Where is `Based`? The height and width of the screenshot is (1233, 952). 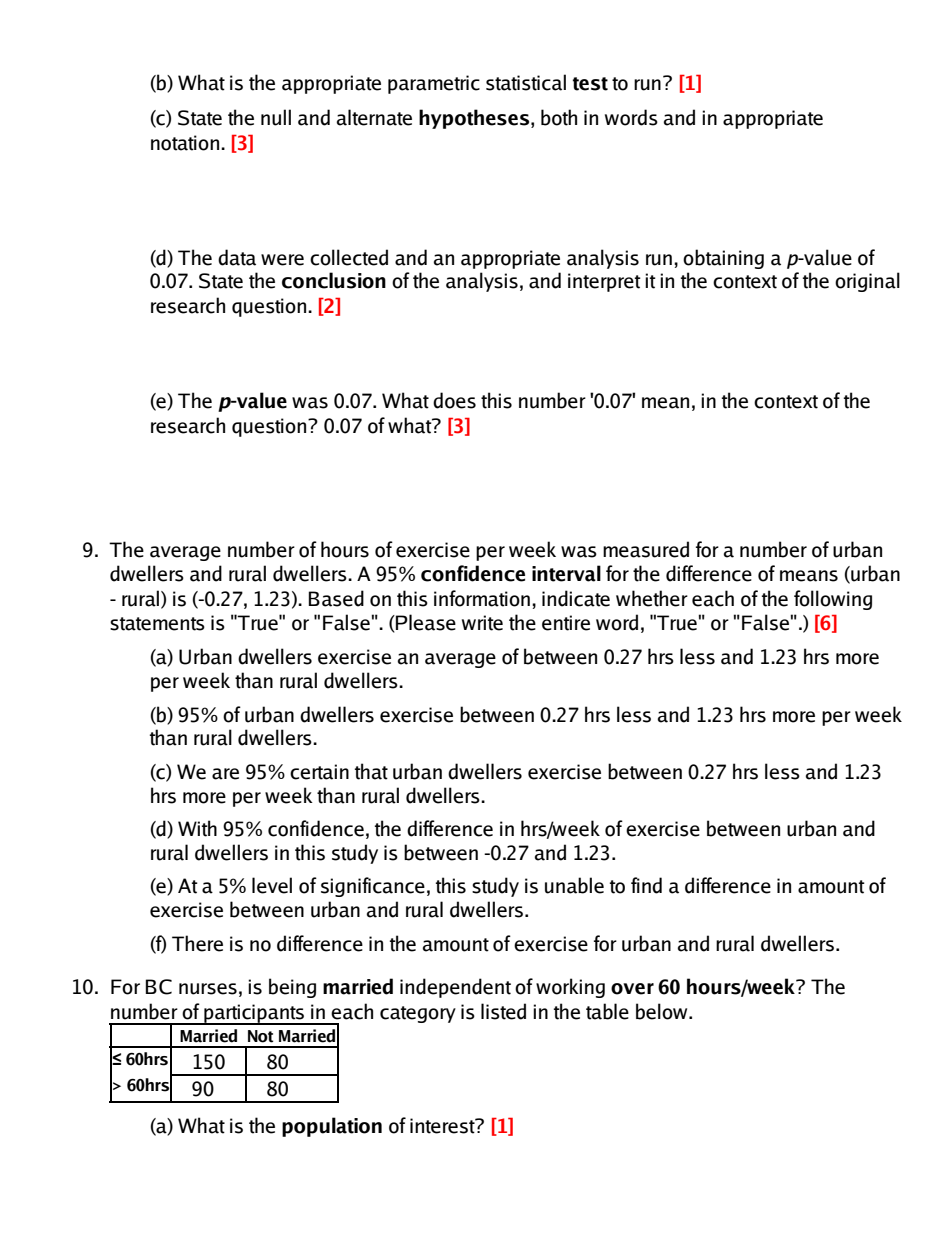 Based is located at coordinates (336, 598).
